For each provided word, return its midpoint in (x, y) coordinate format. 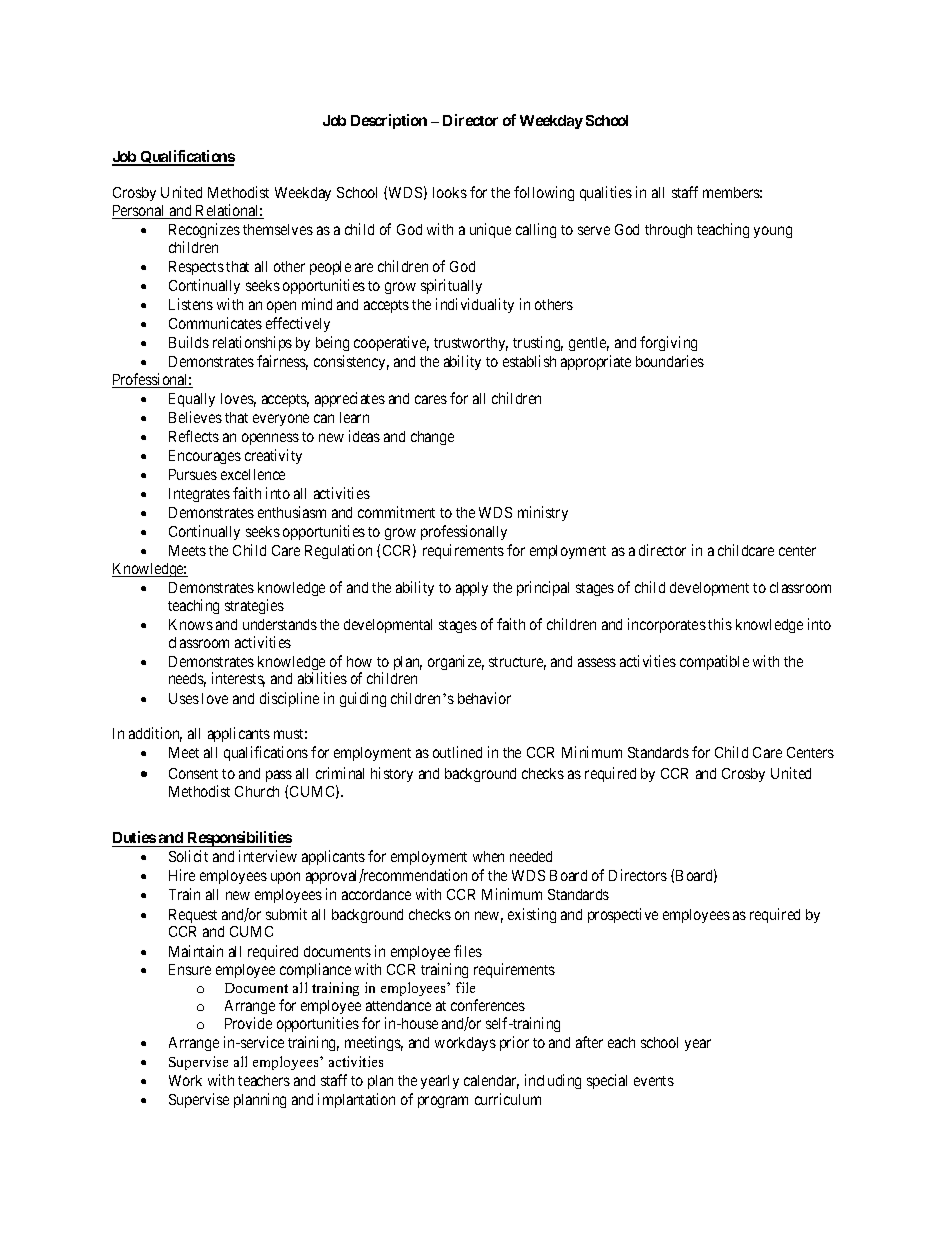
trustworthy (471, 344)
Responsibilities (238, 839)
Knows (191, 624)
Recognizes (204, 230)
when (488, 856)
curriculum (508, 1099)
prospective (623, 915)
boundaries (670, 361)
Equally (192, 400)
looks (450, 192)
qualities (606, 193)
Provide (248, 1023)
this (720, 624)
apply (472, 589)
